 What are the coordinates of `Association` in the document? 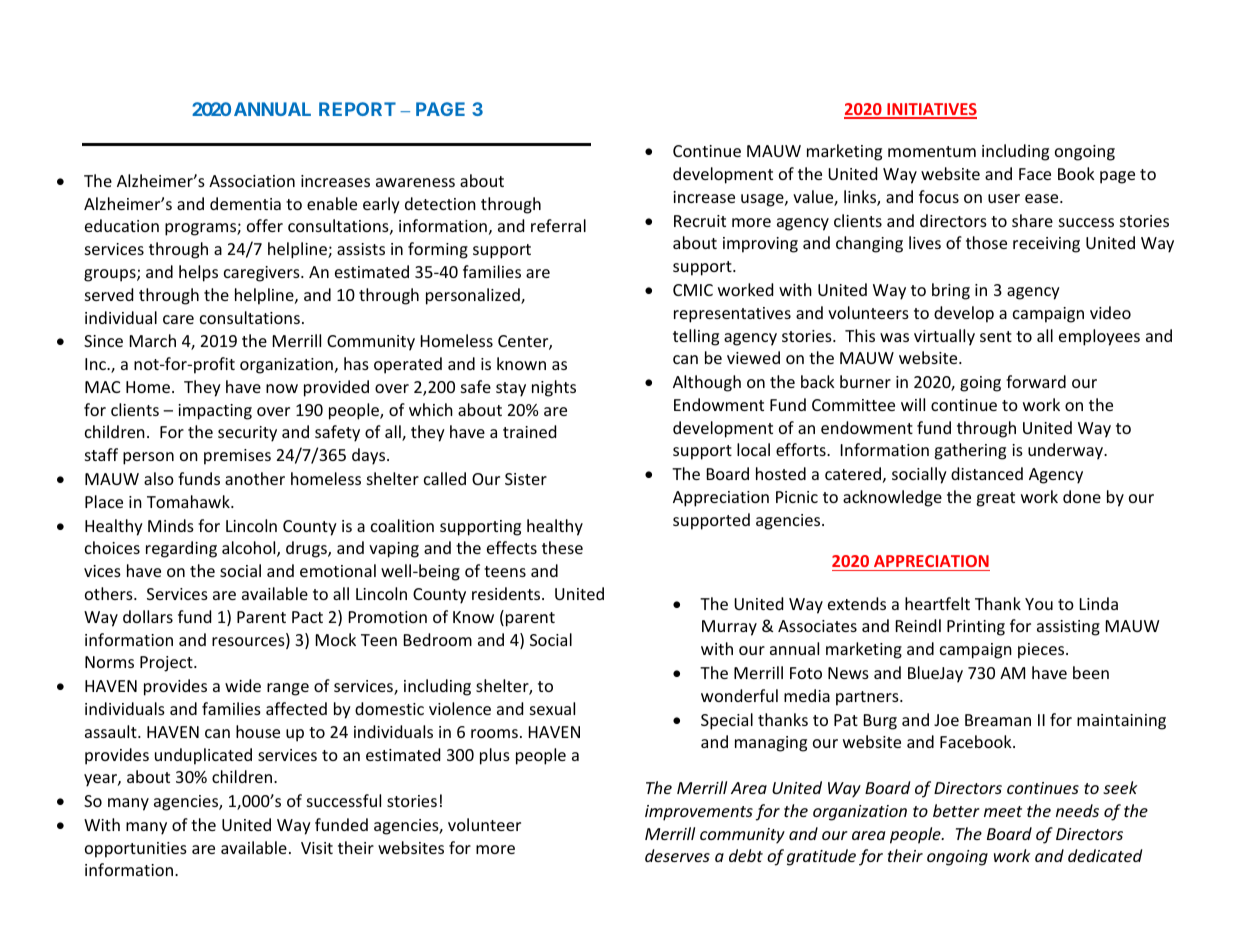 It's located at (252, 181).
